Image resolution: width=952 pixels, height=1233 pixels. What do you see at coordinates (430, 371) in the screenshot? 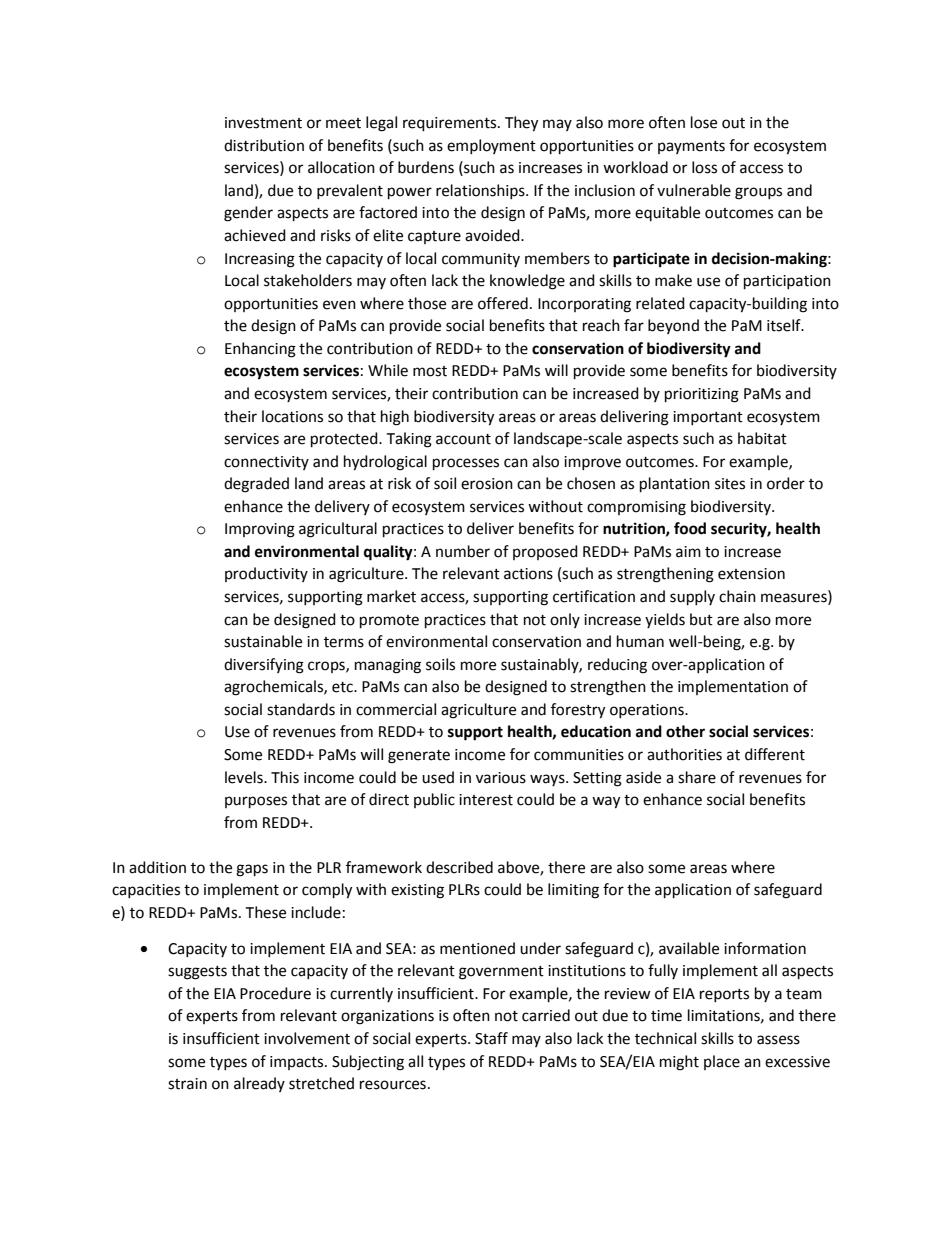
I see `most` at bounding box center [430, 371].
